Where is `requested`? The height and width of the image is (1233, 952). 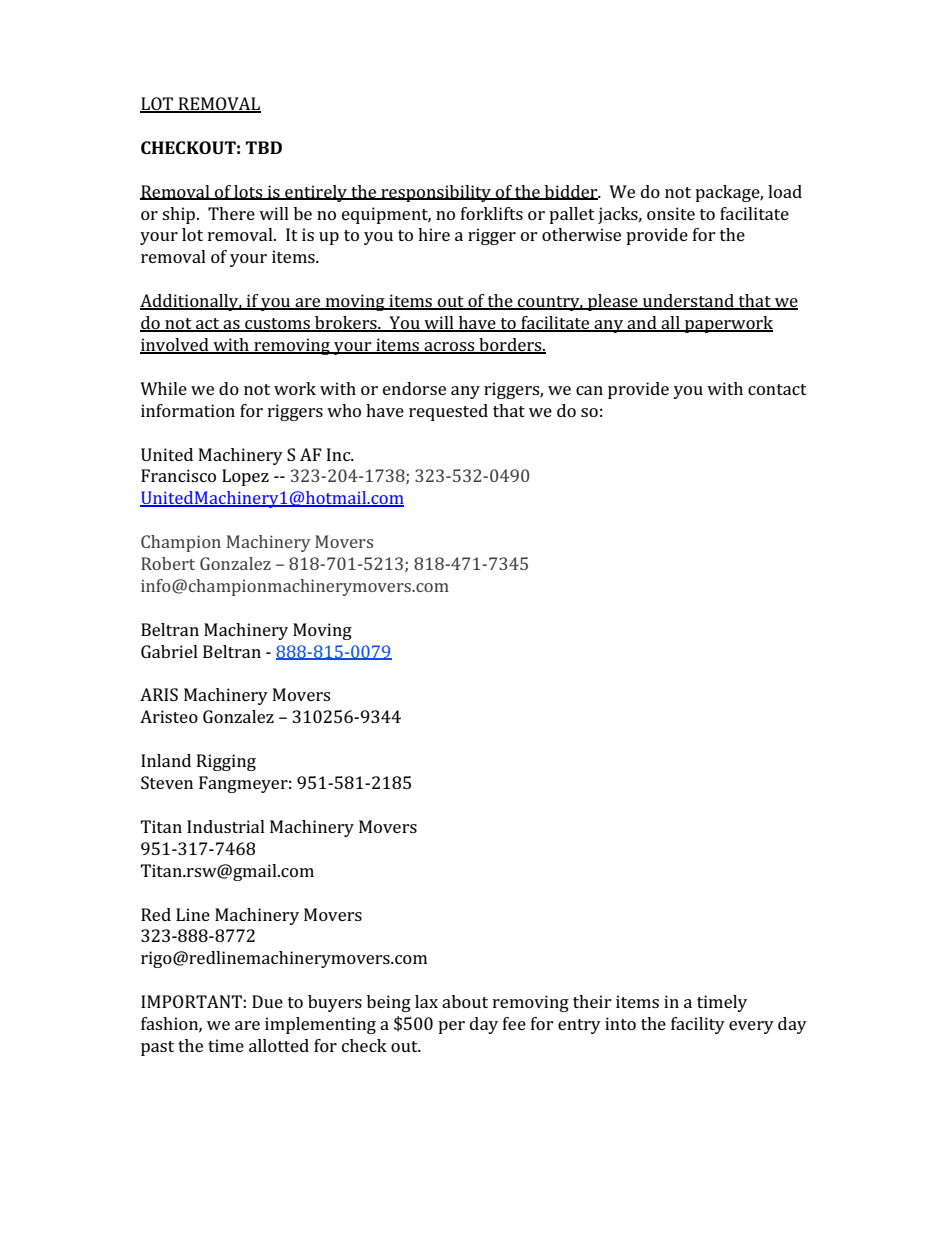 requested is located at coordinates (448, 412).
